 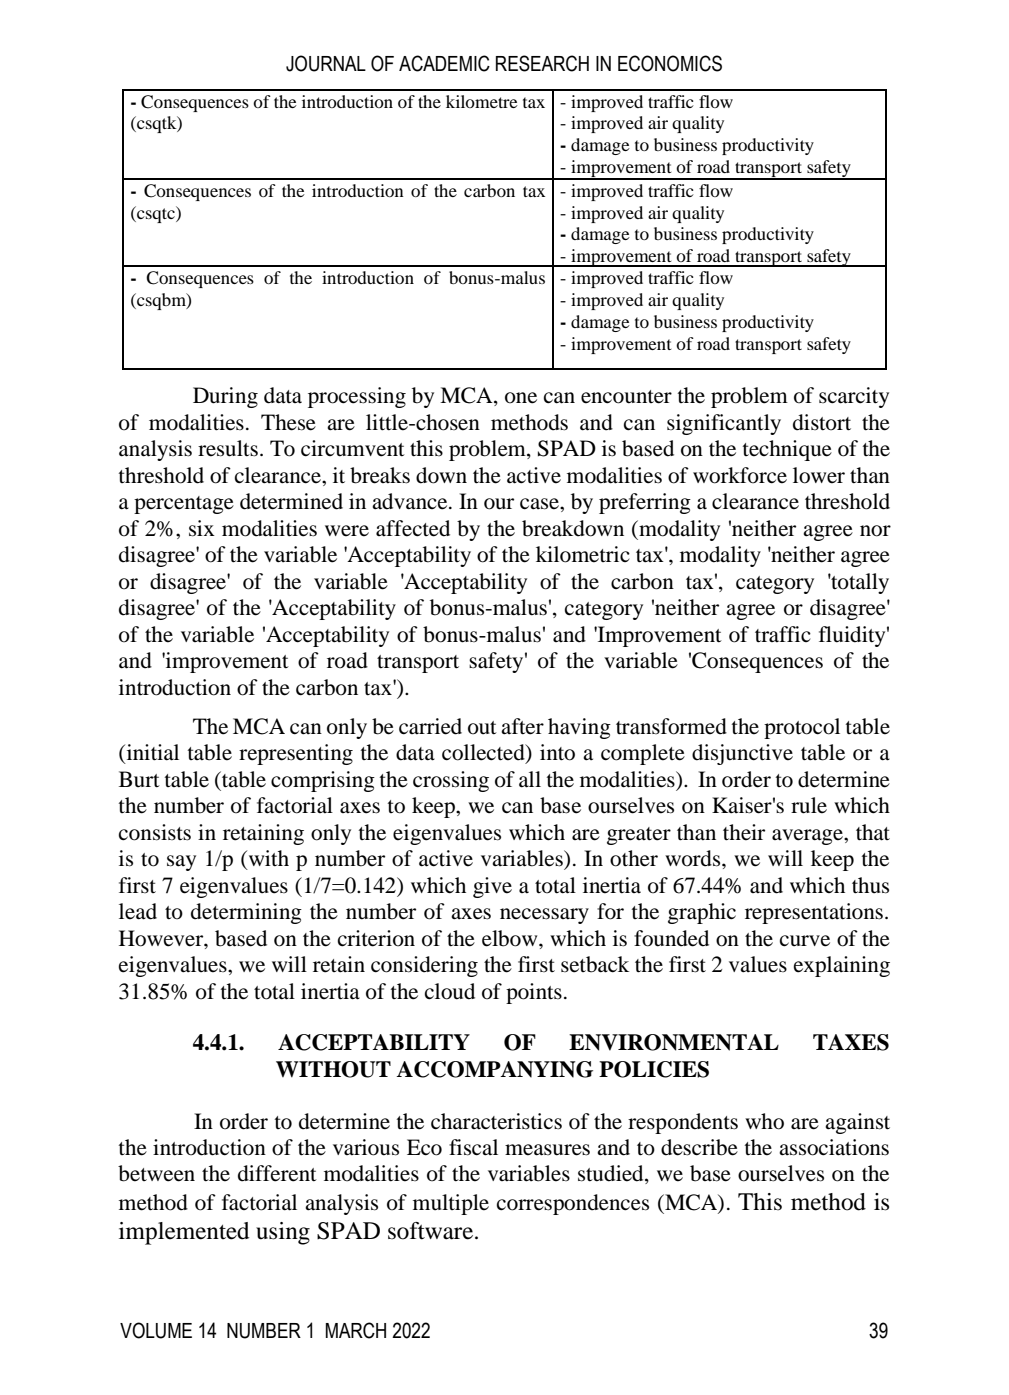 I want to click on implemented, so click(x=184, y=1233).
